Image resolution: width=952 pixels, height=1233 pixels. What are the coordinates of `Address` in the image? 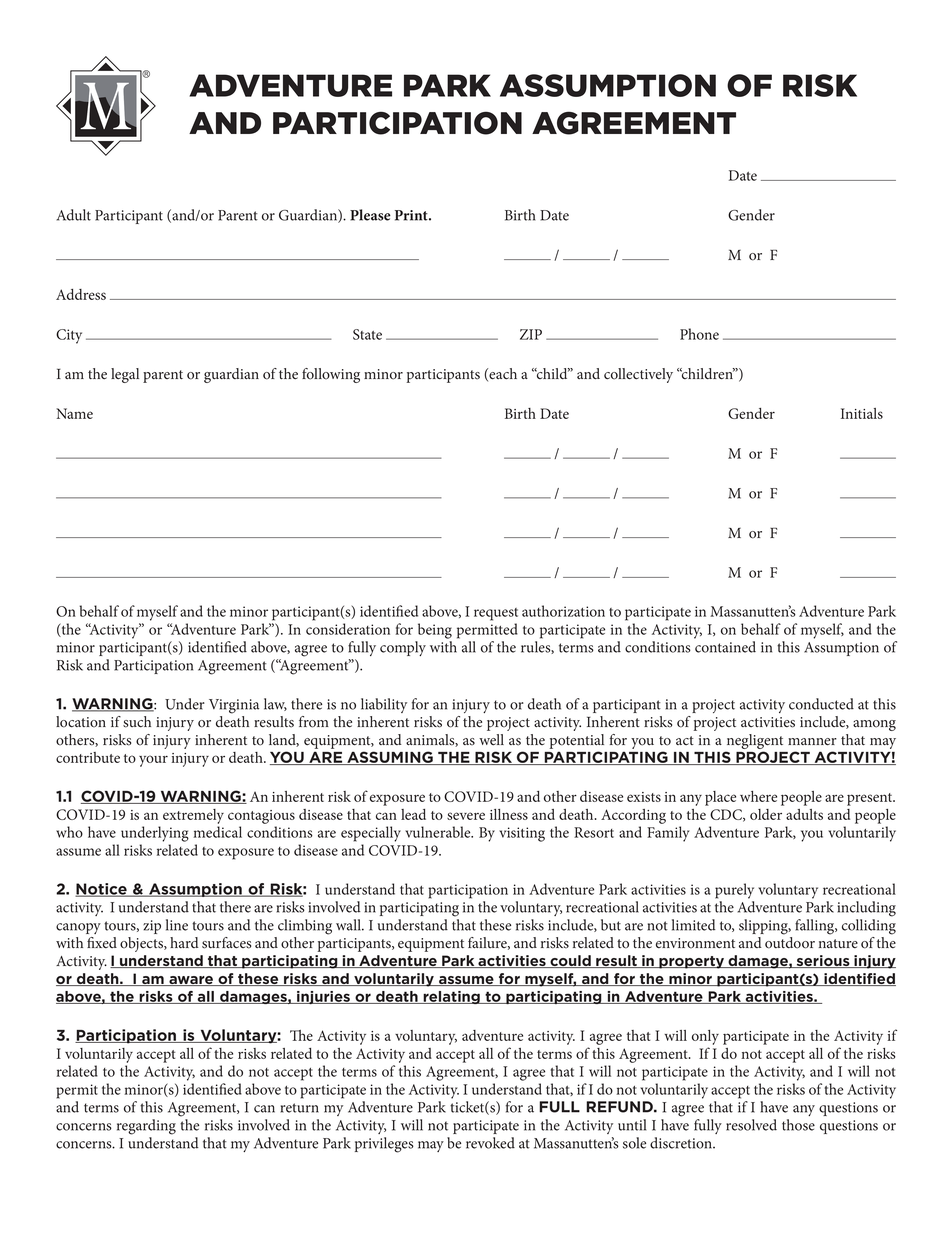 It's located at (81, 294).
